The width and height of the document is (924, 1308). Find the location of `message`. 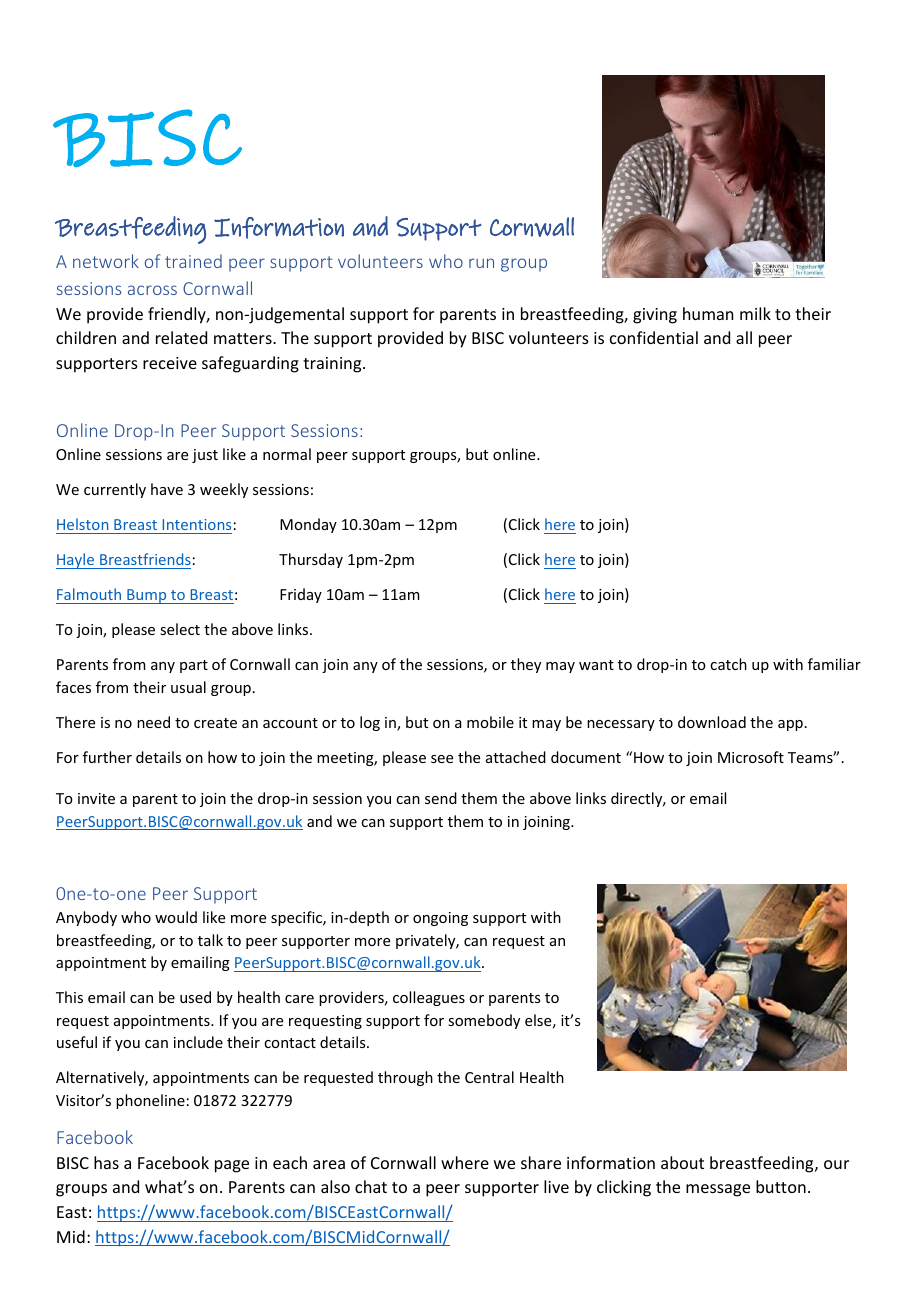

message is located at coordinates (718, 1190).
